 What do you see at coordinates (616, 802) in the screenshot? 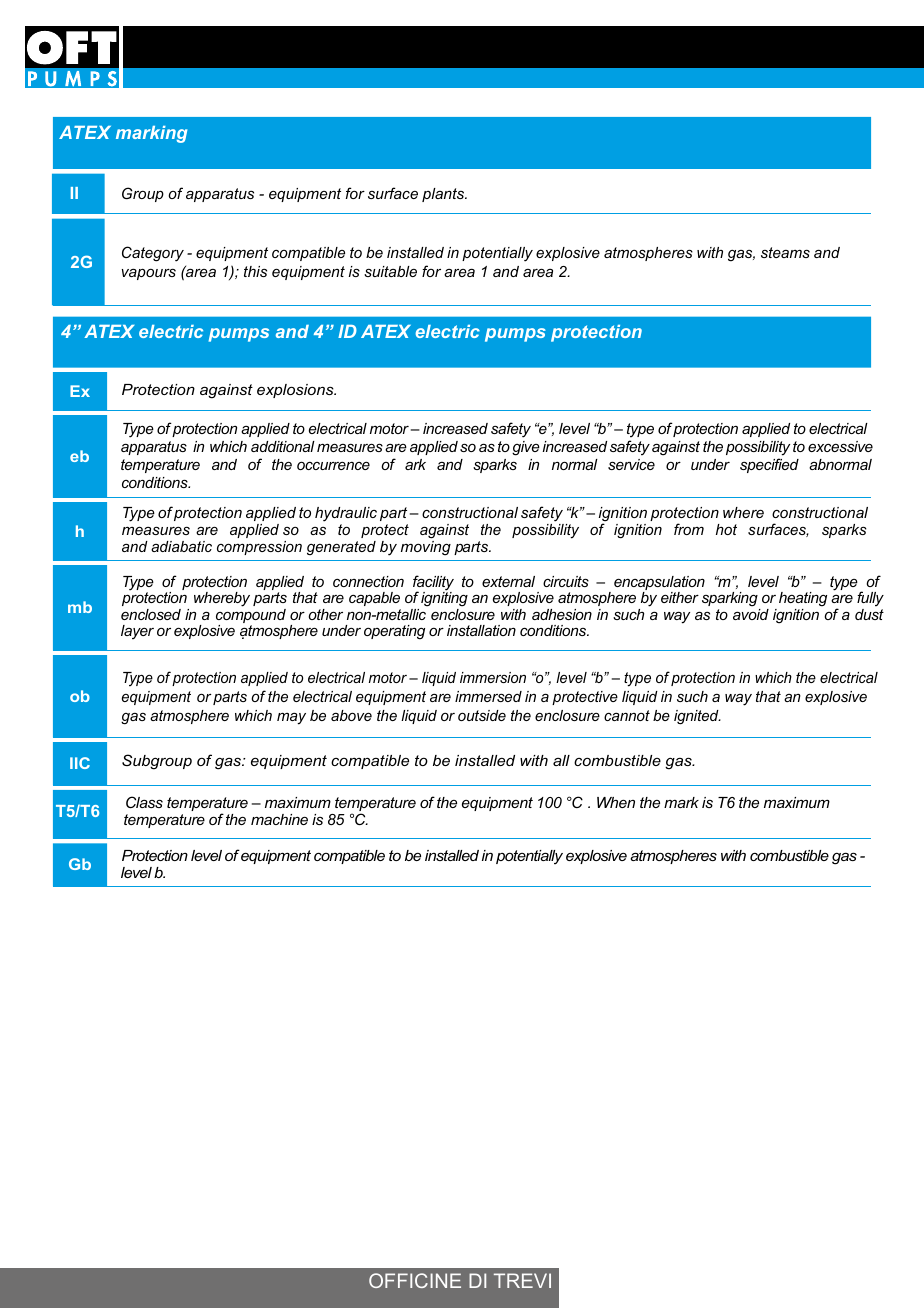
I see `When` at bounding box center [616, 802].
